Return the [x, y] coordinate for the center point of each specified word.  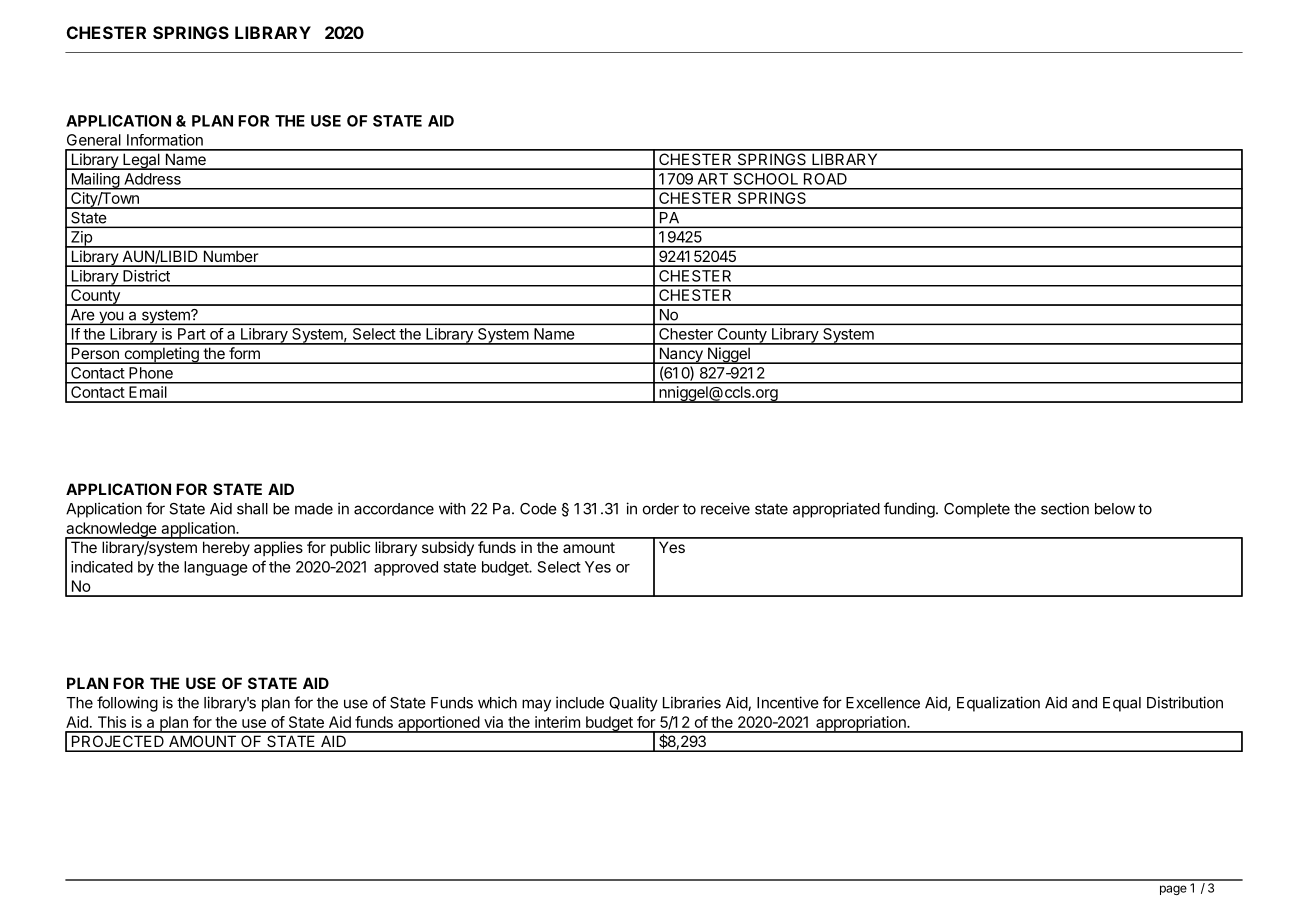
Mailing [95, 181]
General [94, 140]
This [112, 722]
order [661, 509]
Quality [633, 704]
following [127, 704]
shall [252, 509]
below [1115, 509]
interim [557, 722]
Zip [81, 239]
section [1065, 508]
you [111, 318]
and [1084, 703]
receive [725, 508]
